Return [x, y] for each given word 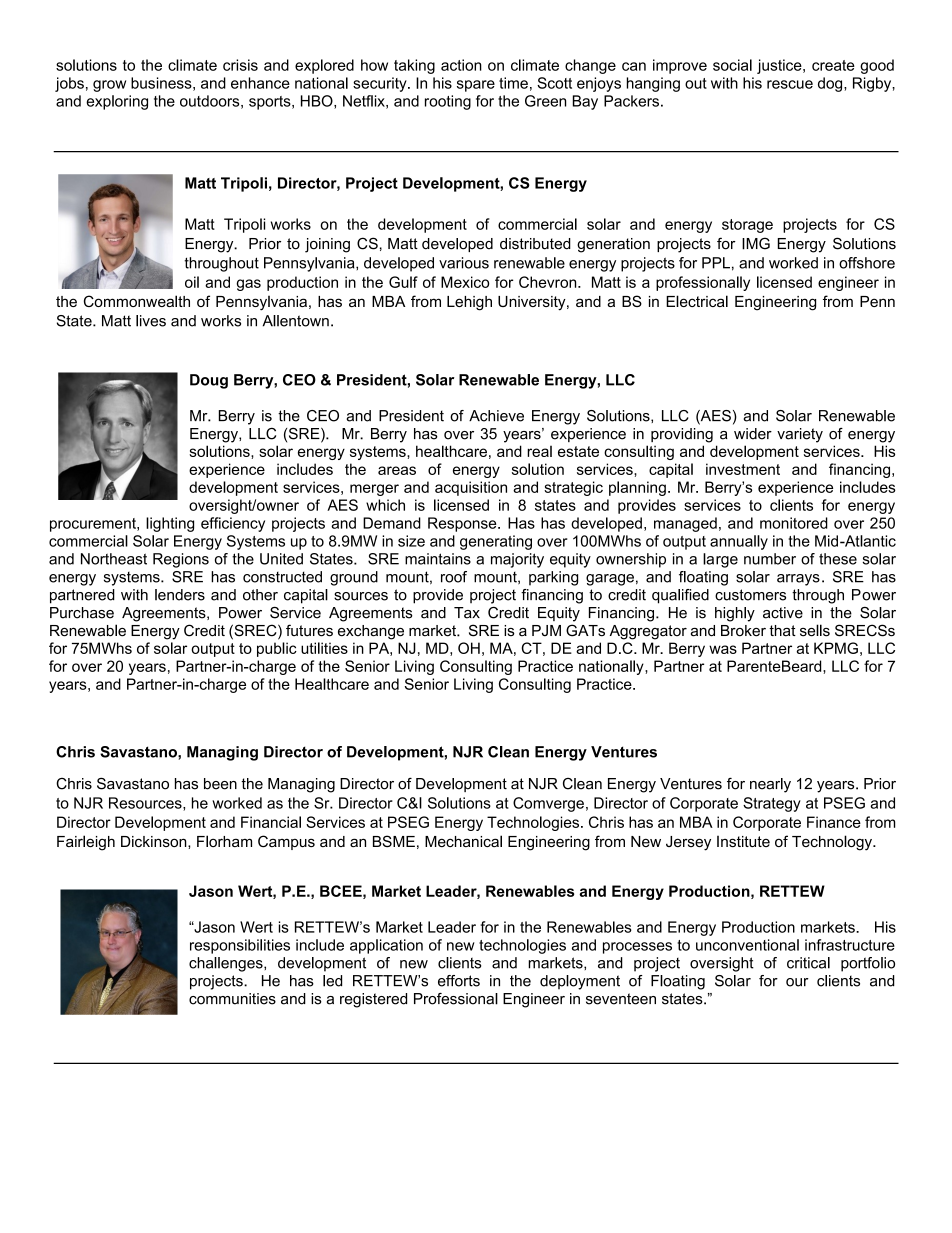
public [277, 649]
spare [476, 86]
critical [808, 963]
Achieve [496, 416]
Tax [467, 613]
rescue [790, 84]
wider [753, 434]
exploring [117, 102]
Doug [209, 381]
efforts [459, 981]
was [723, 649]
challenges [227, 964]
